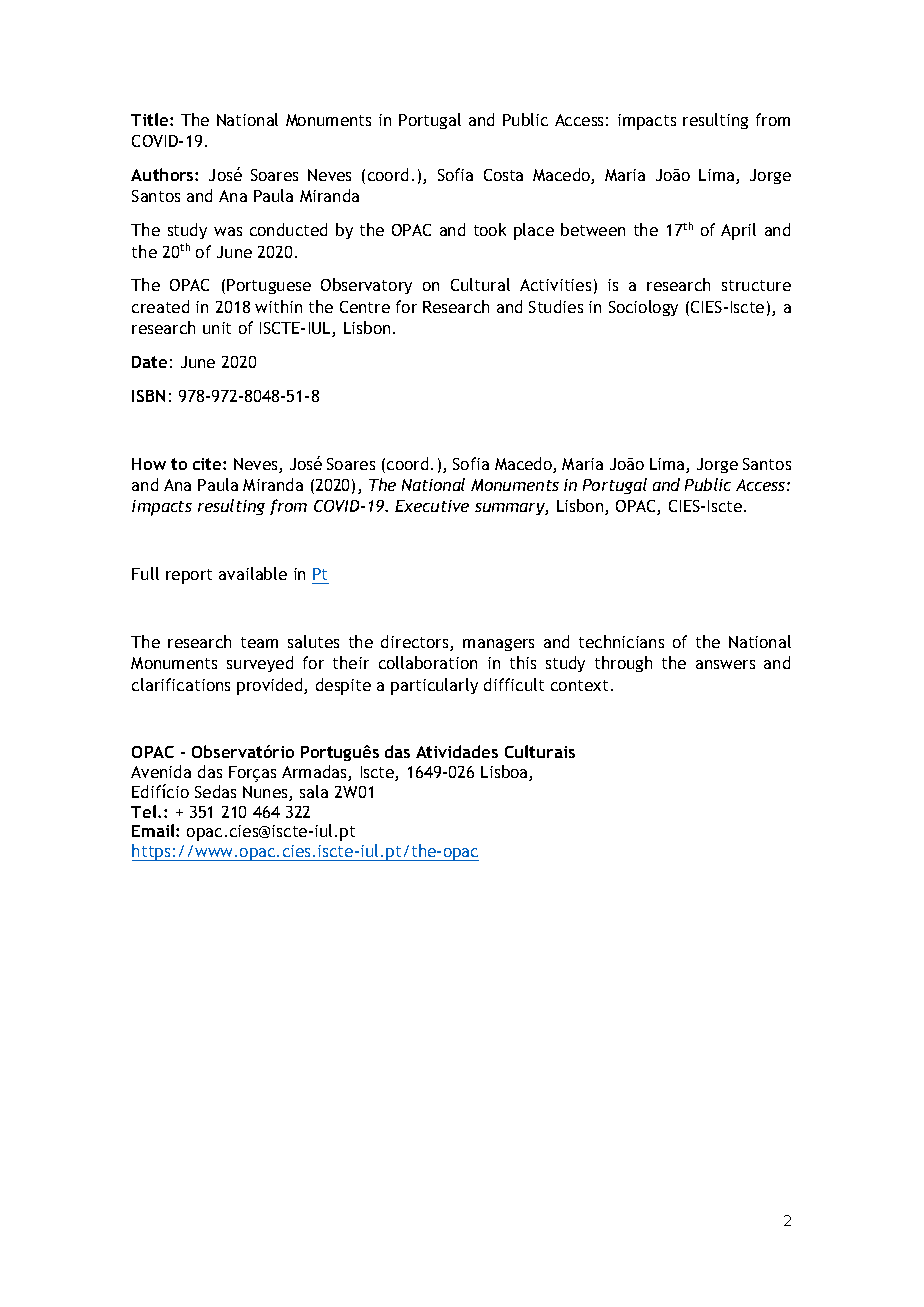 This screenshot has height=1307, width=924. What do you see at coordinates (314, 791) in the screenshot?
I see `sala` at bounding box center [314, 791].
